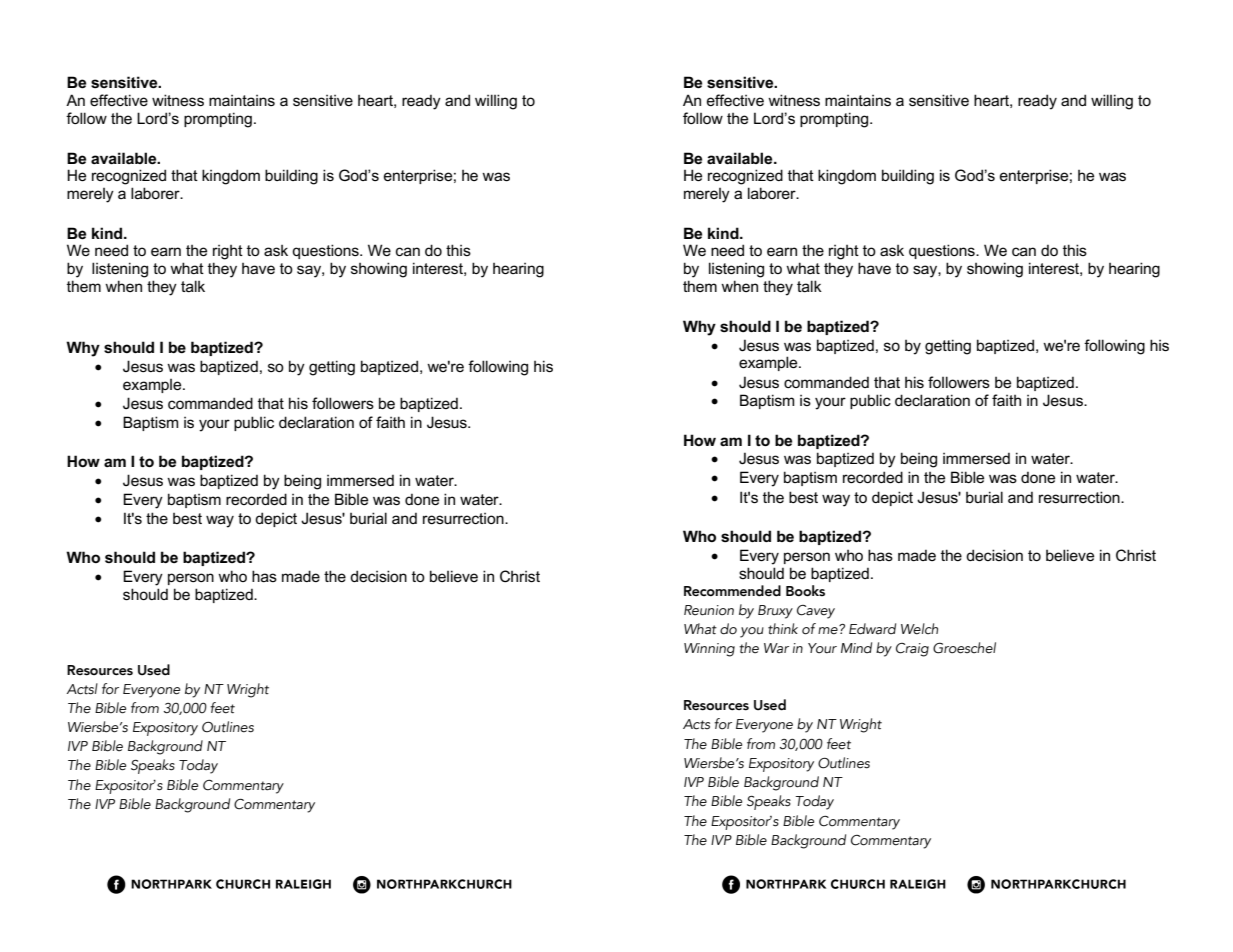 This screenshot has height=952, width=1233. I want to click on Mind, so click(856, 647).
